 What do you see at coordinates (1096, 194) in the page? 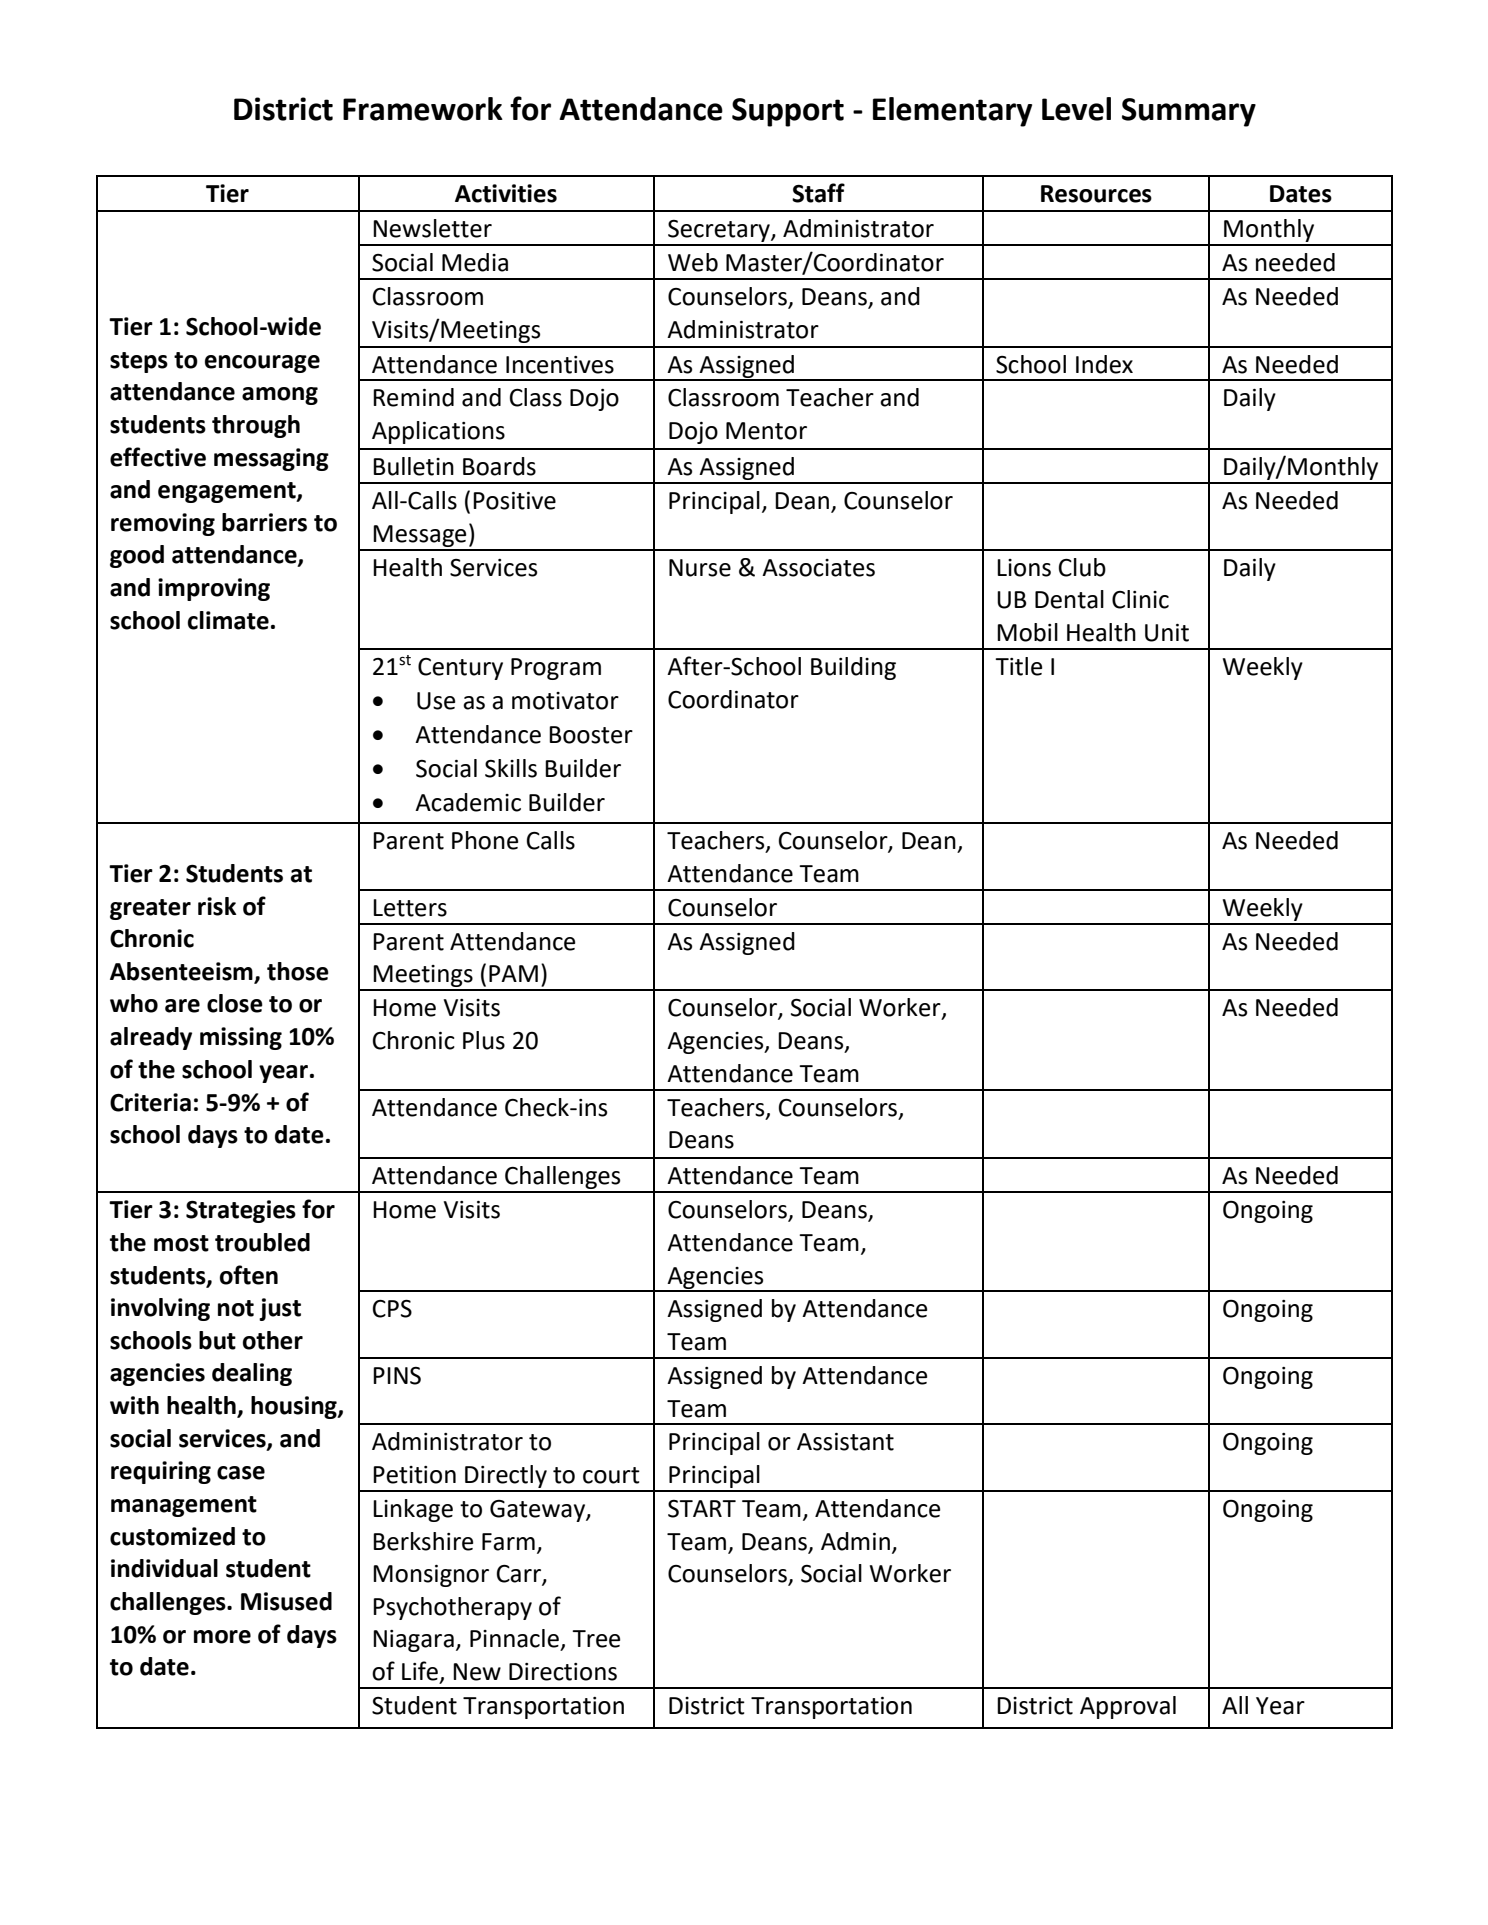
I see `Resources` at bounding box center [1096, 194].
